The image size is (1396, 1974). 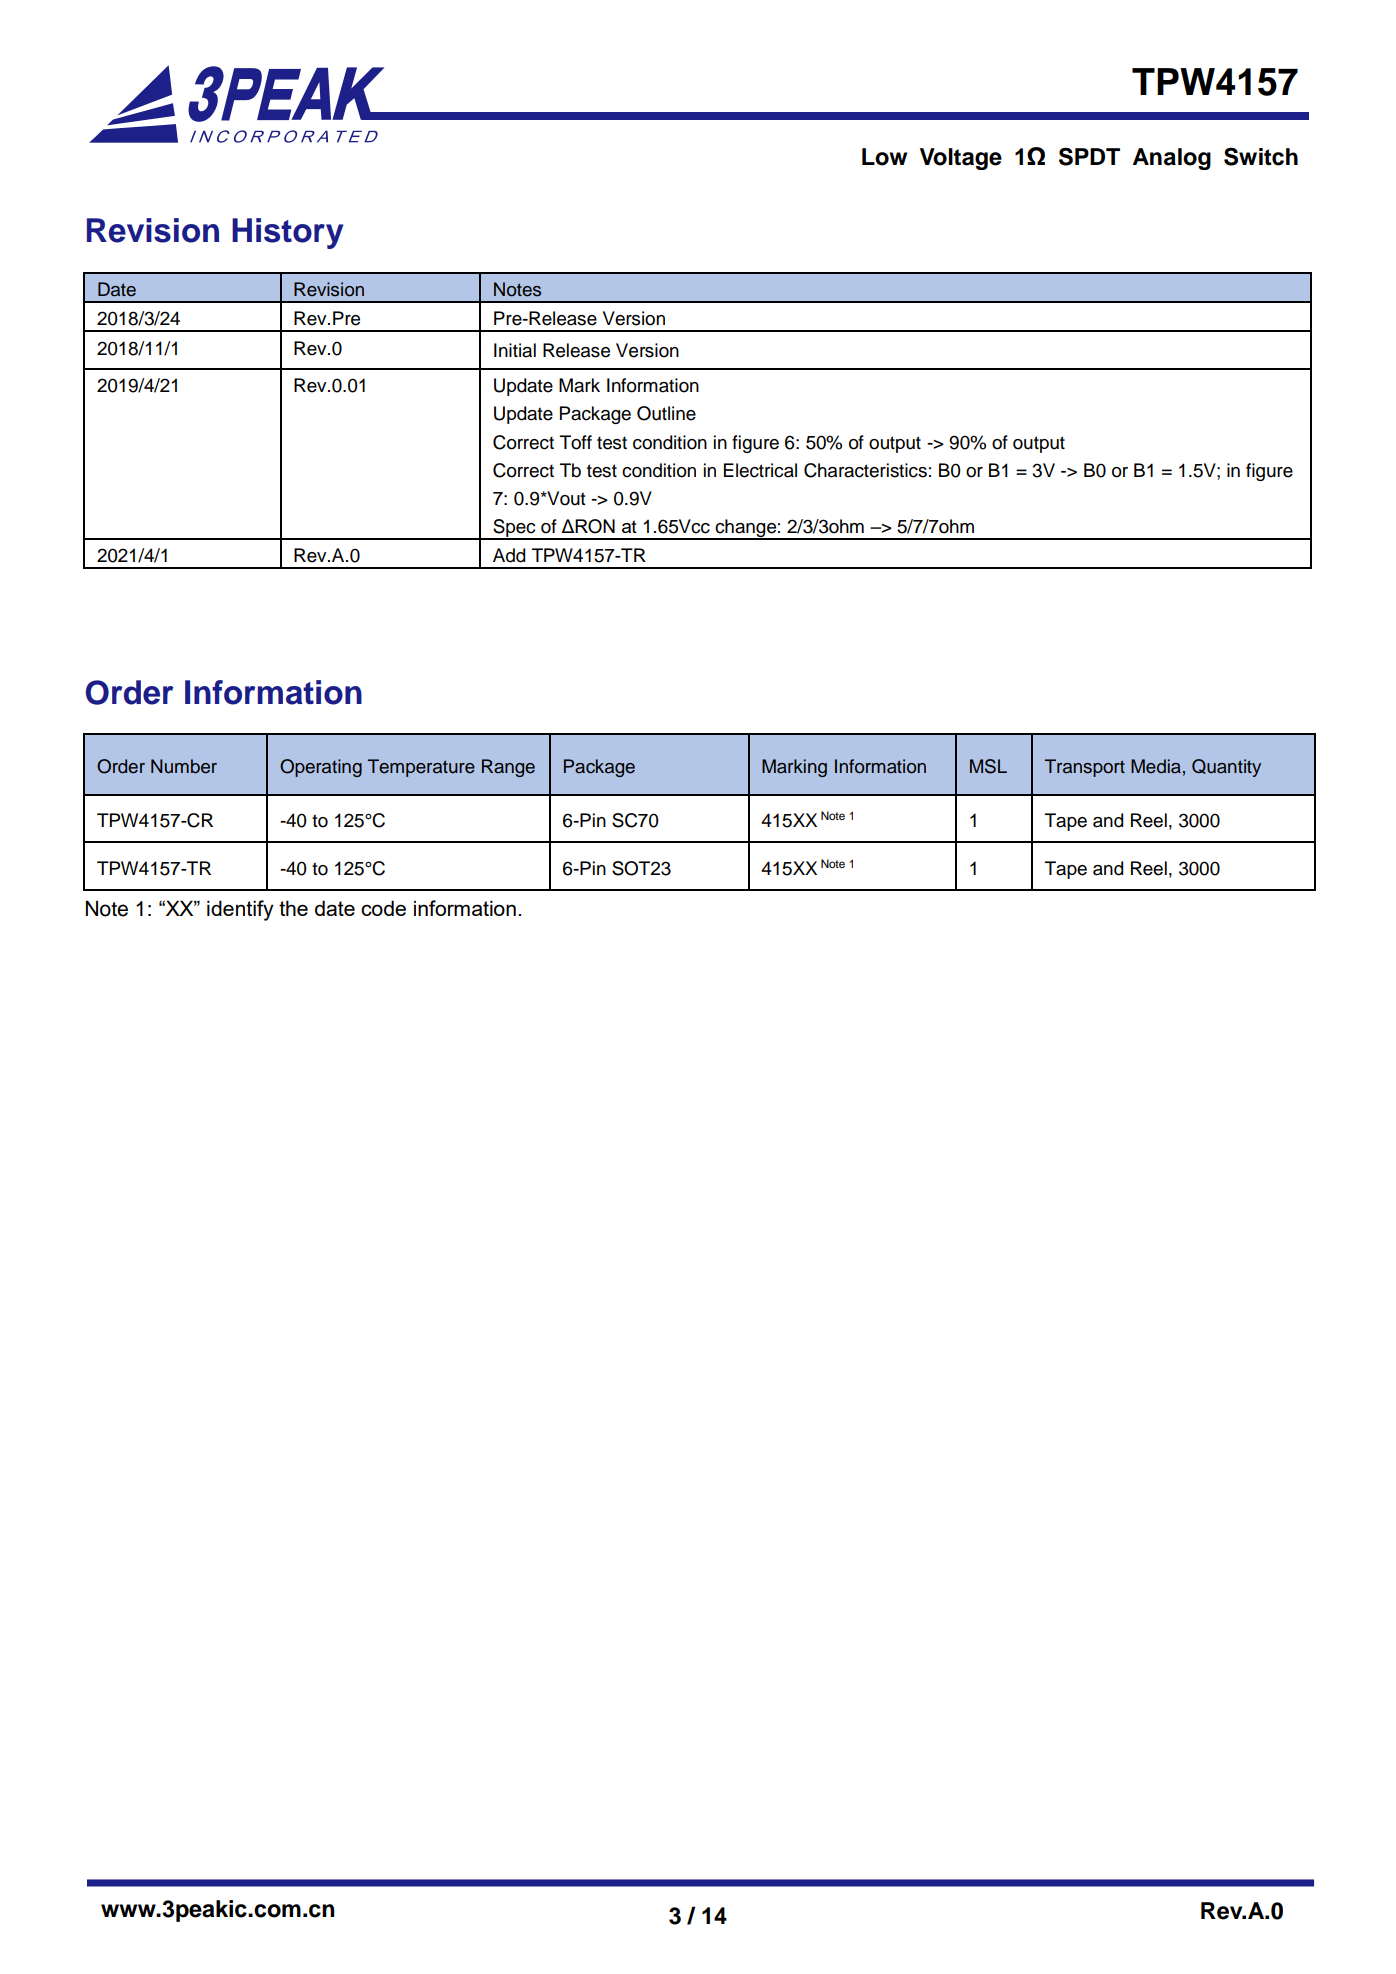 What do you see at coordinates (508, 768) in the image?
I see `Range` at bounding box center [508, 768].
